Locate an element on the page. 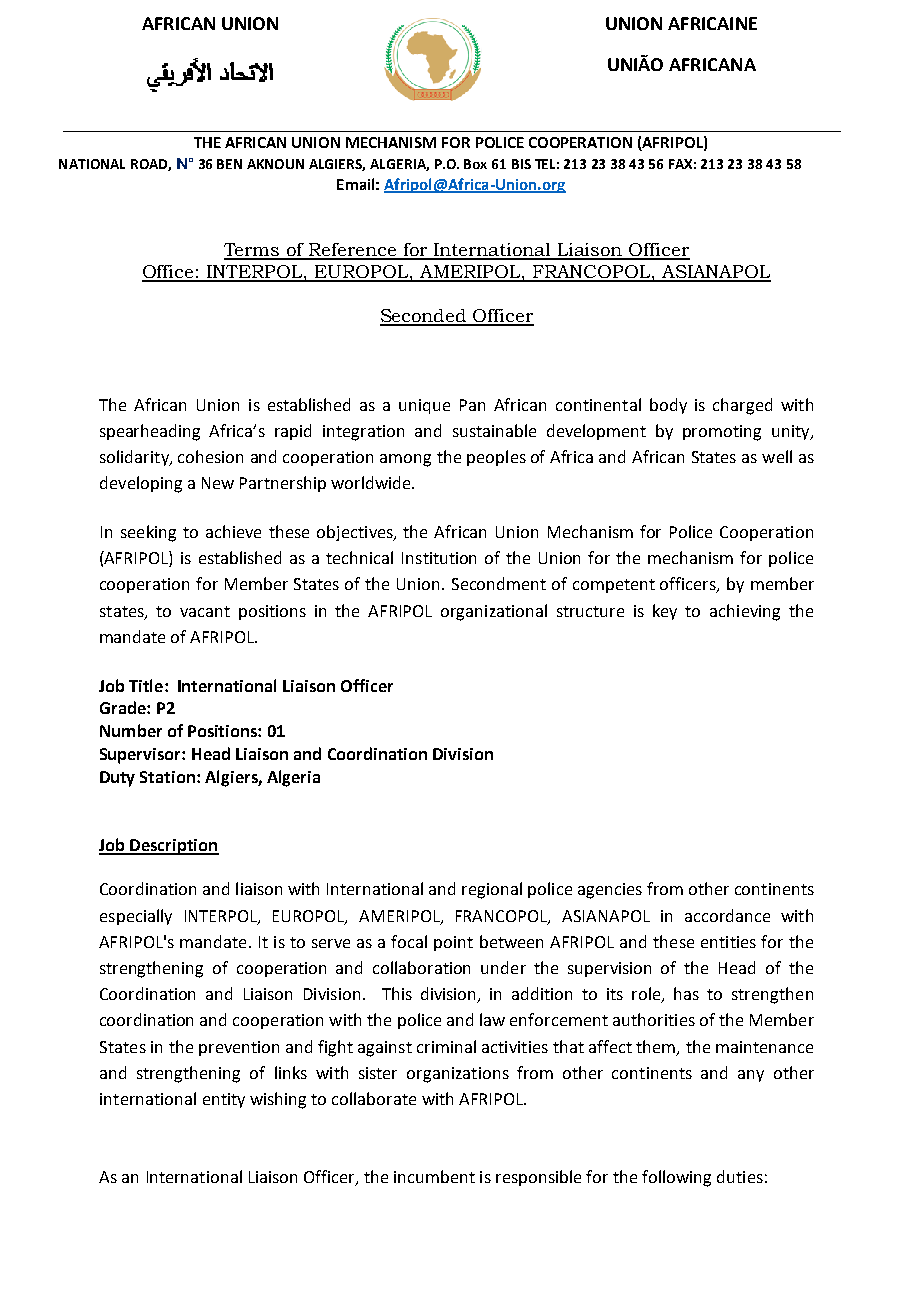 This document has width=924, height=1308. incumbent is located at coordinates (434, 1176).
